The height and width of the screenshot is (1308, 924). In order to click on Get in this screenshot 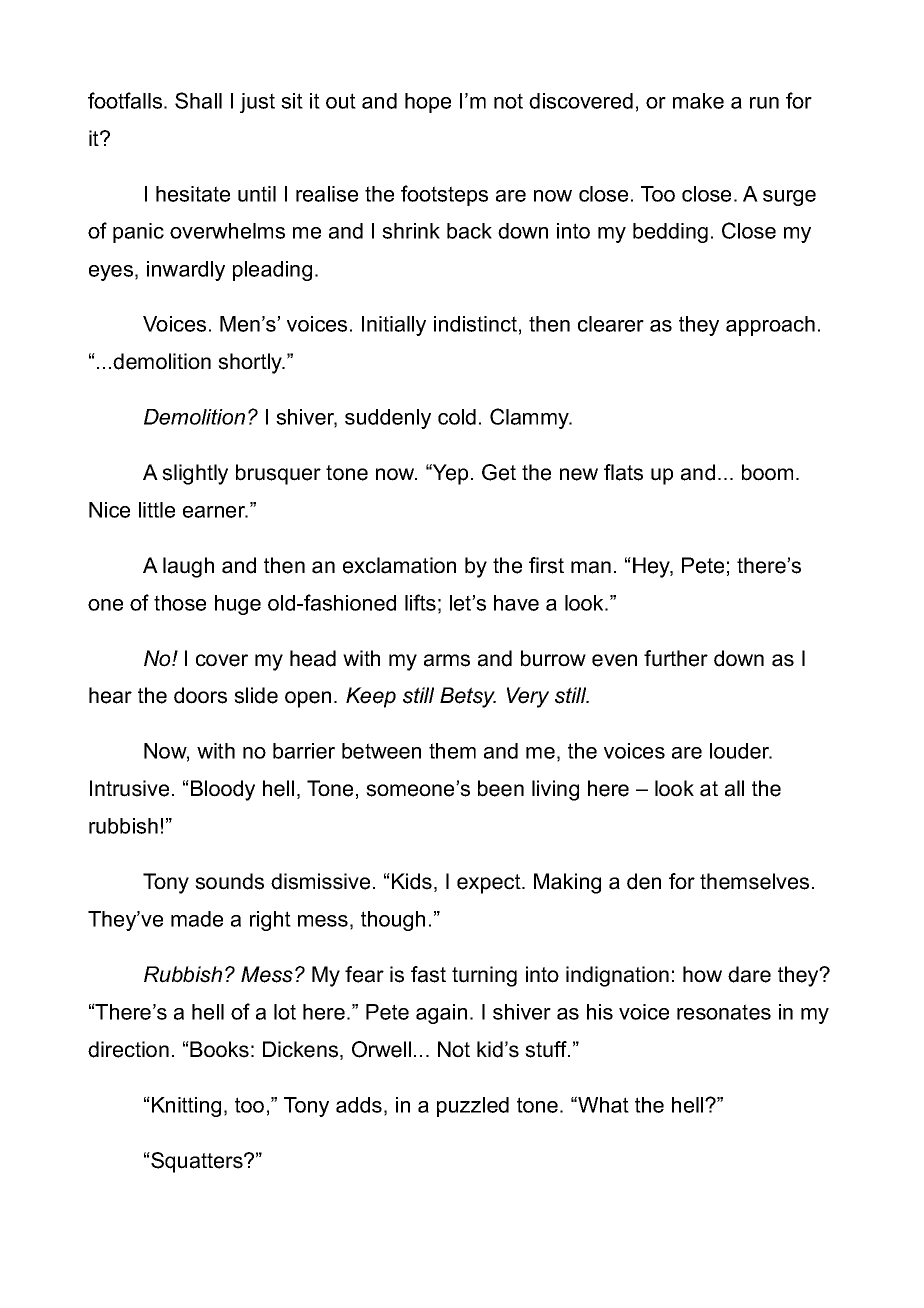, I will do `click(499, 472)`.
